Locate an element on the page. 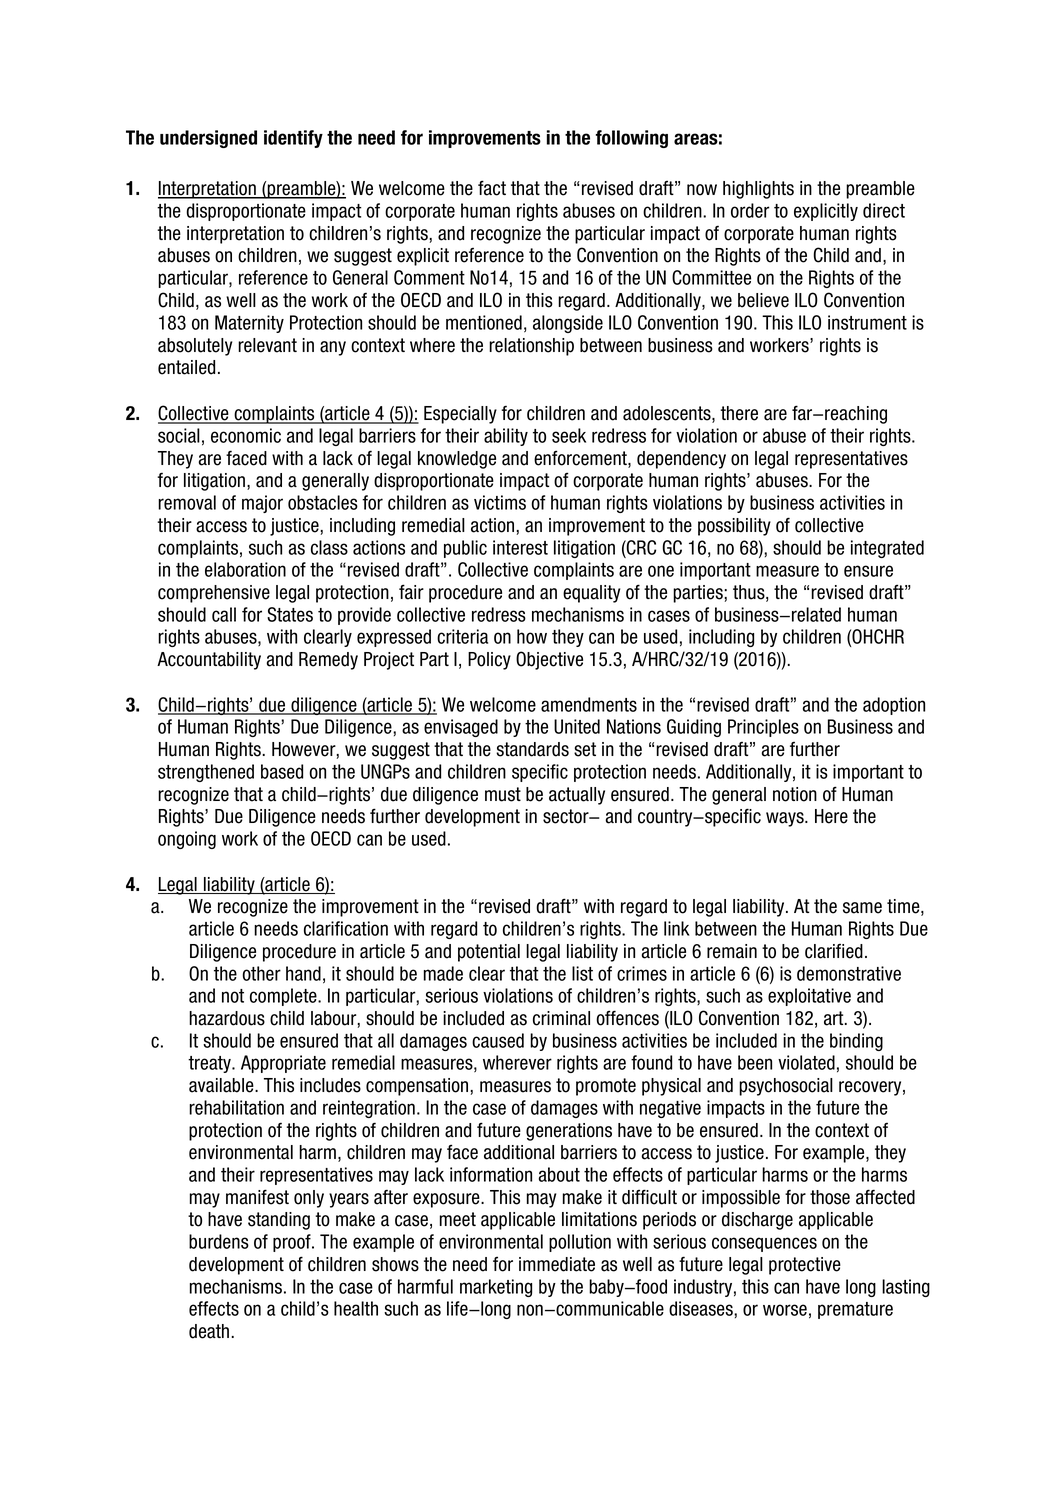  based is located at coordinates (282, 771).
